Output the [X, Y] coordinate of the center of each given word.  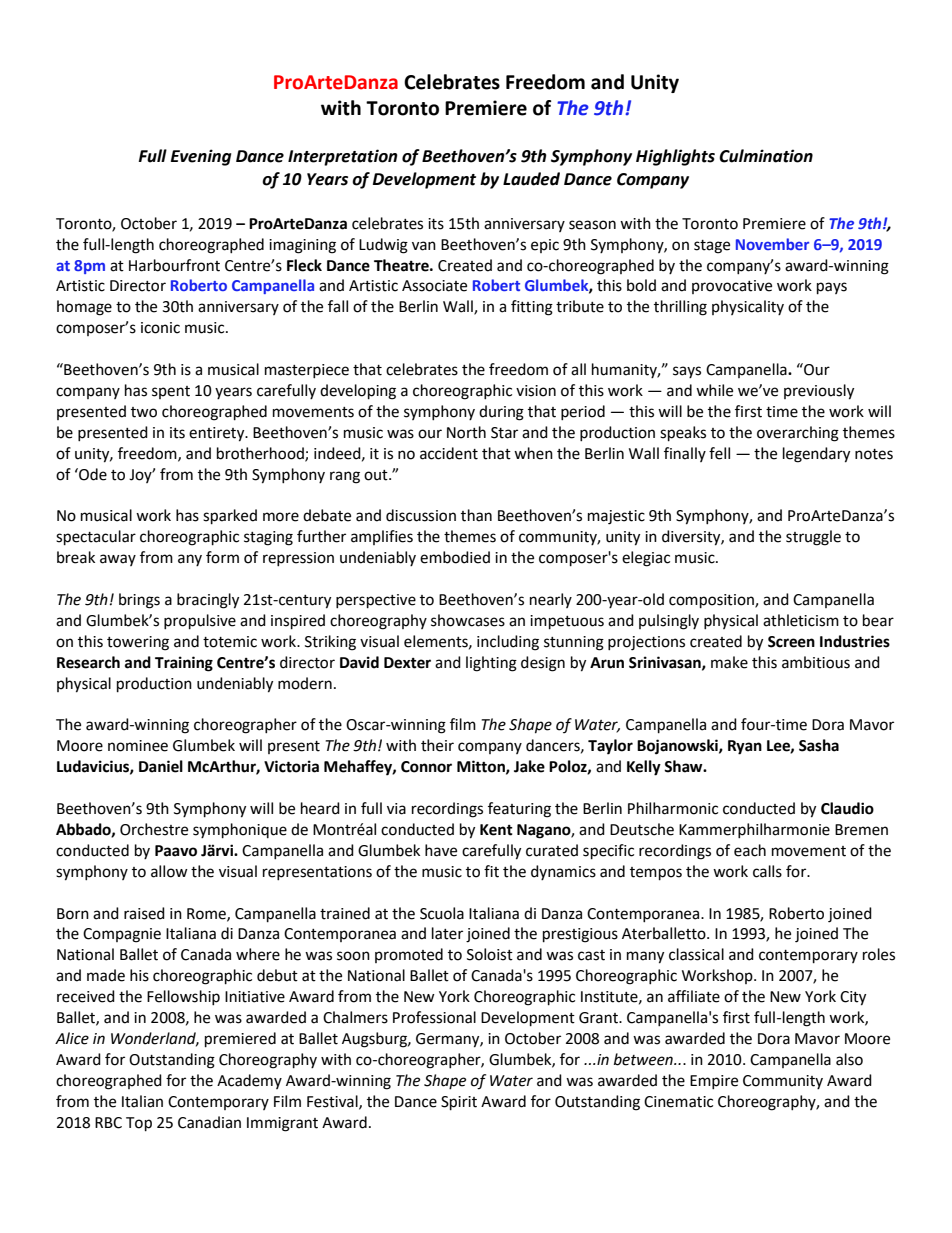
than [476, 515]
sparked [230, 517]
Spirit [459, 1103]
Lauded [531, 179]
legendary [816, 455]
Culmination [766, 156]
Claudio [847, 808]
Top [139, 1124]
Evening [201, 157]
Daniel [161, 766]
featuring [519, 810]
